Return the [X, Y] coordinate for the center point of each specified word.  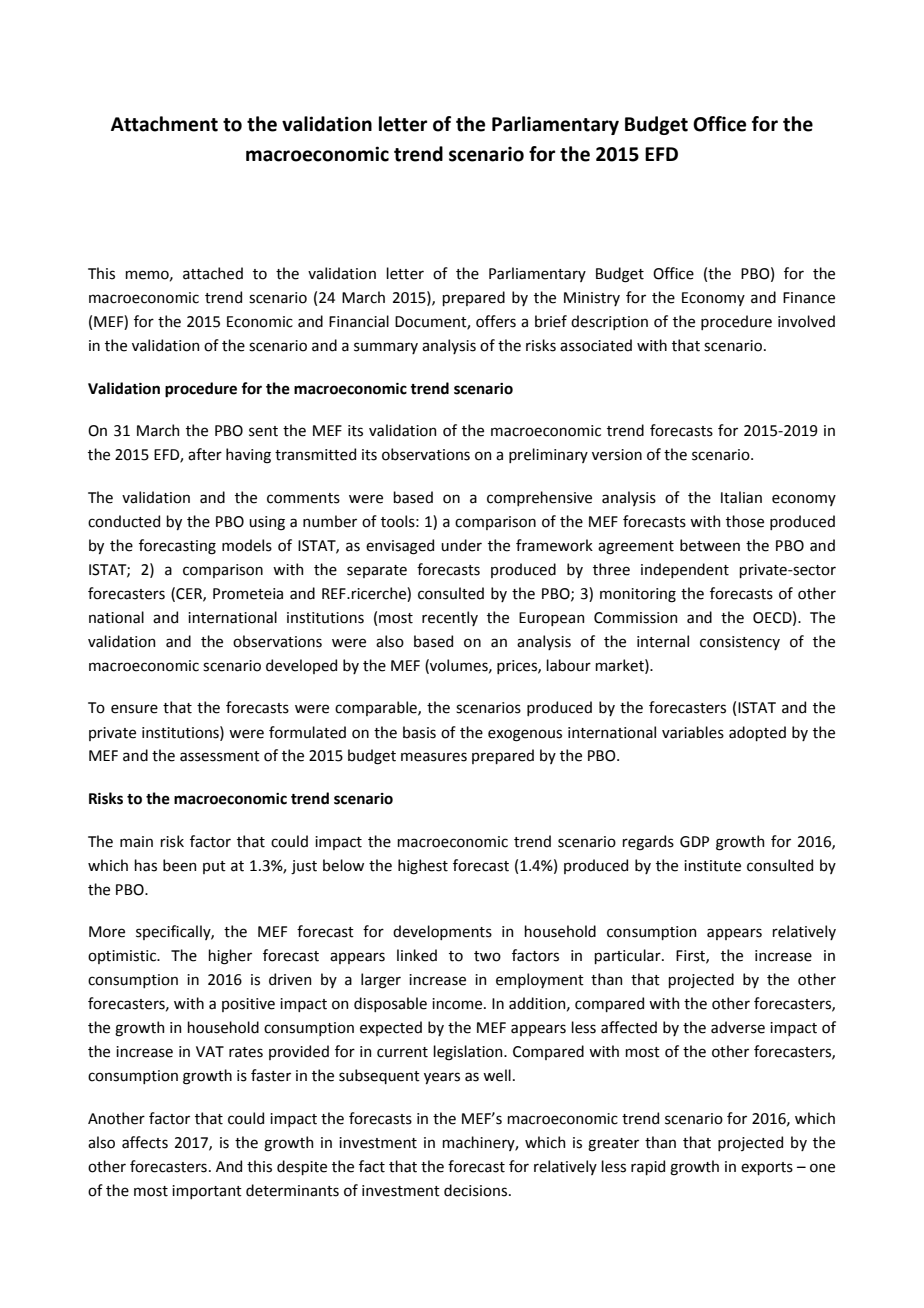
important [207, 1192]
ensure [134, 709]
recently [450, 618]
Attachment [164, 124]
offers [496, 321]
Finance [809, 298]
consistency [740, 643]
